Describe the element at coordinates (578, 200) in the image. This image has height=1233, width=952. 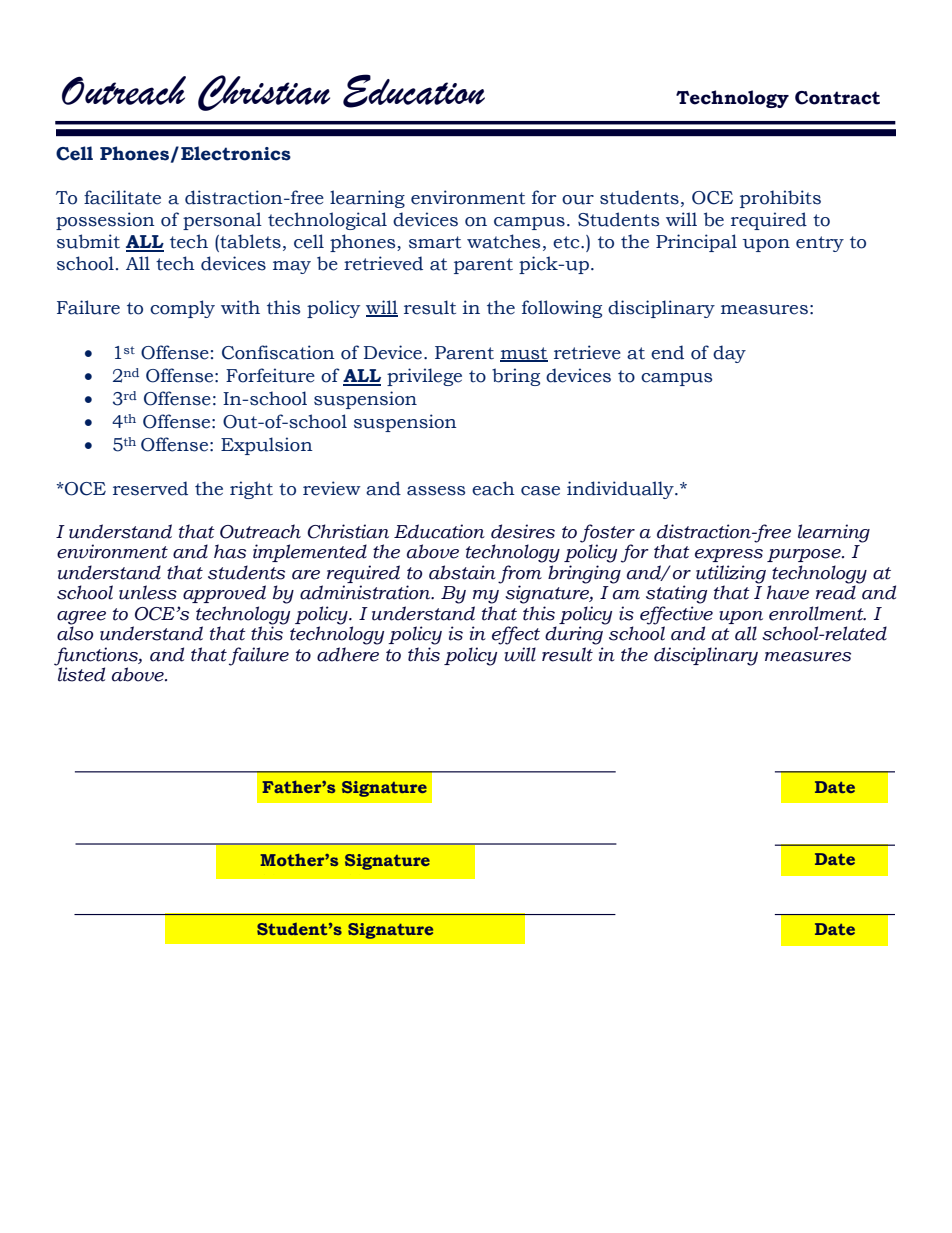
I see `our` at that location.
